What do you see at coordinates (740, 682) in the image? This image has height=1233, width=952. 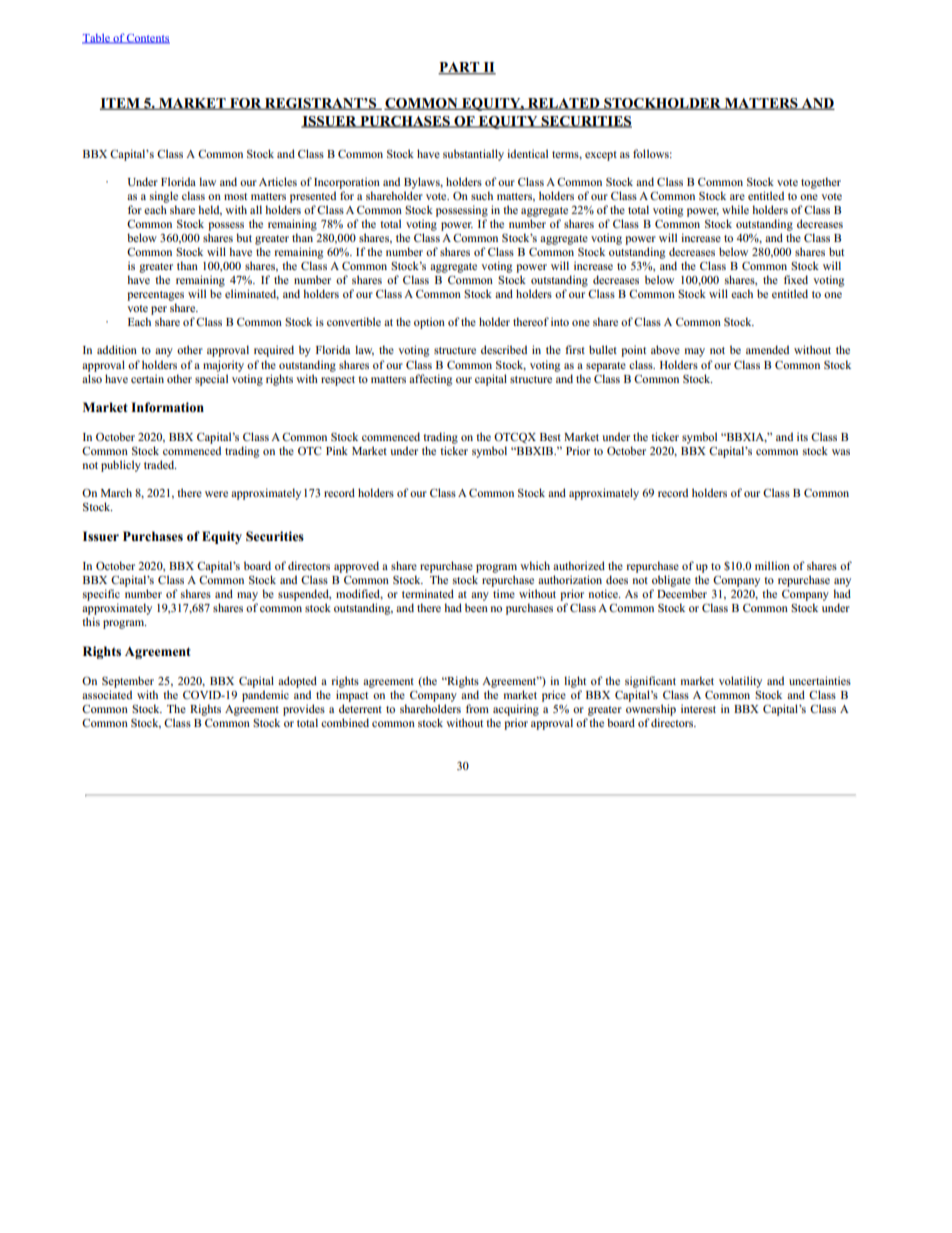 I see `volatility` at bounding box center [740, 682].
